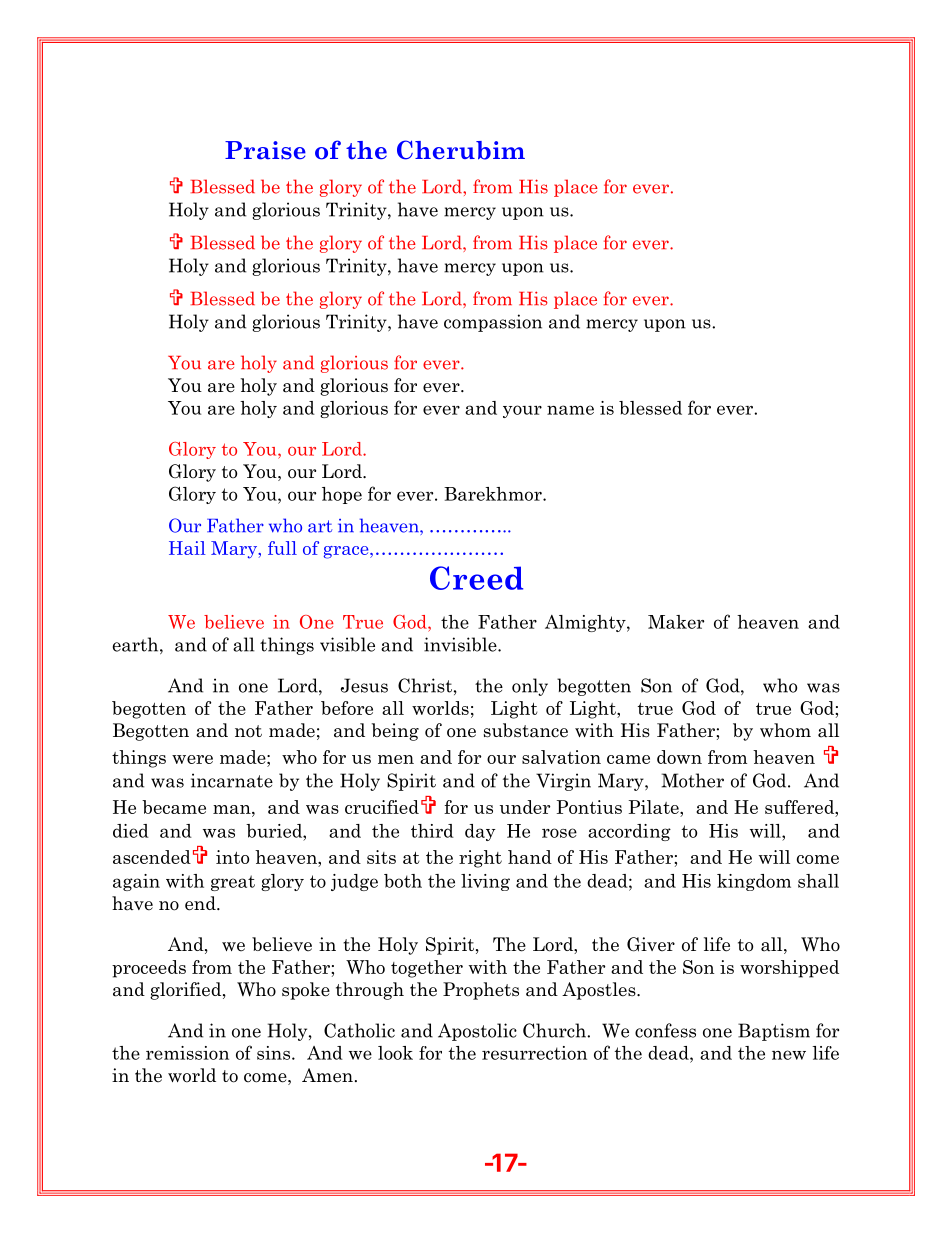 The image size is (952, 1233). Describe the element at coordinates (187, 1053) in the screenshot. I see `remission` at that location.
